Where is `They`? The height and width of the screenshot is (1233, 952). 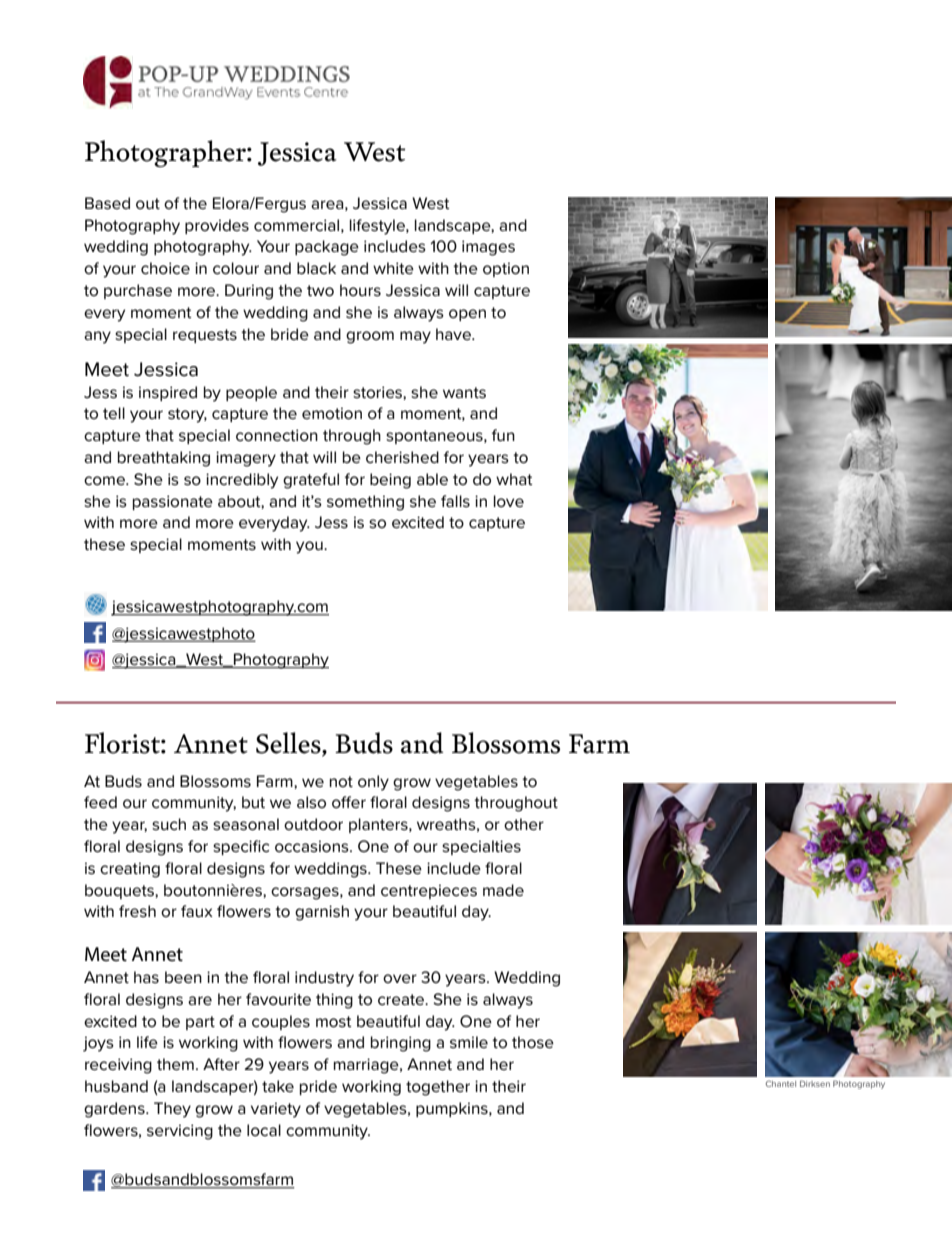
They is located at coordinates (172, 1110).
